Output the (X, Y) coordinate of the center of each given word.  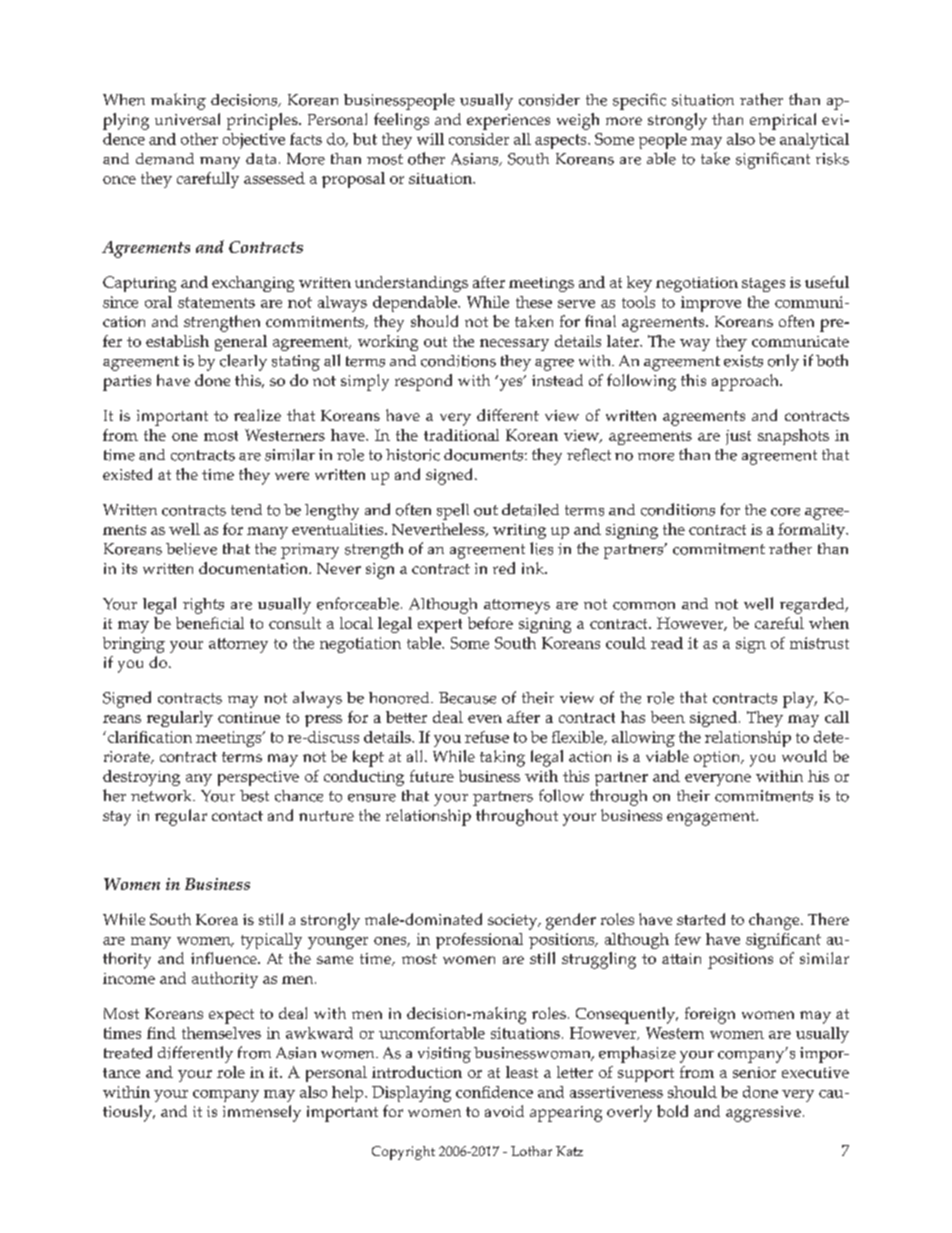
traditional (461, 435)
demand (165, 159)
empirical (783, 121)
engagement (712, 818)
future (432, 776)
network (162, 796)
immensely (262, 1113)
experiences (508, 122)
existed (127, 474)
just (738, 437)
